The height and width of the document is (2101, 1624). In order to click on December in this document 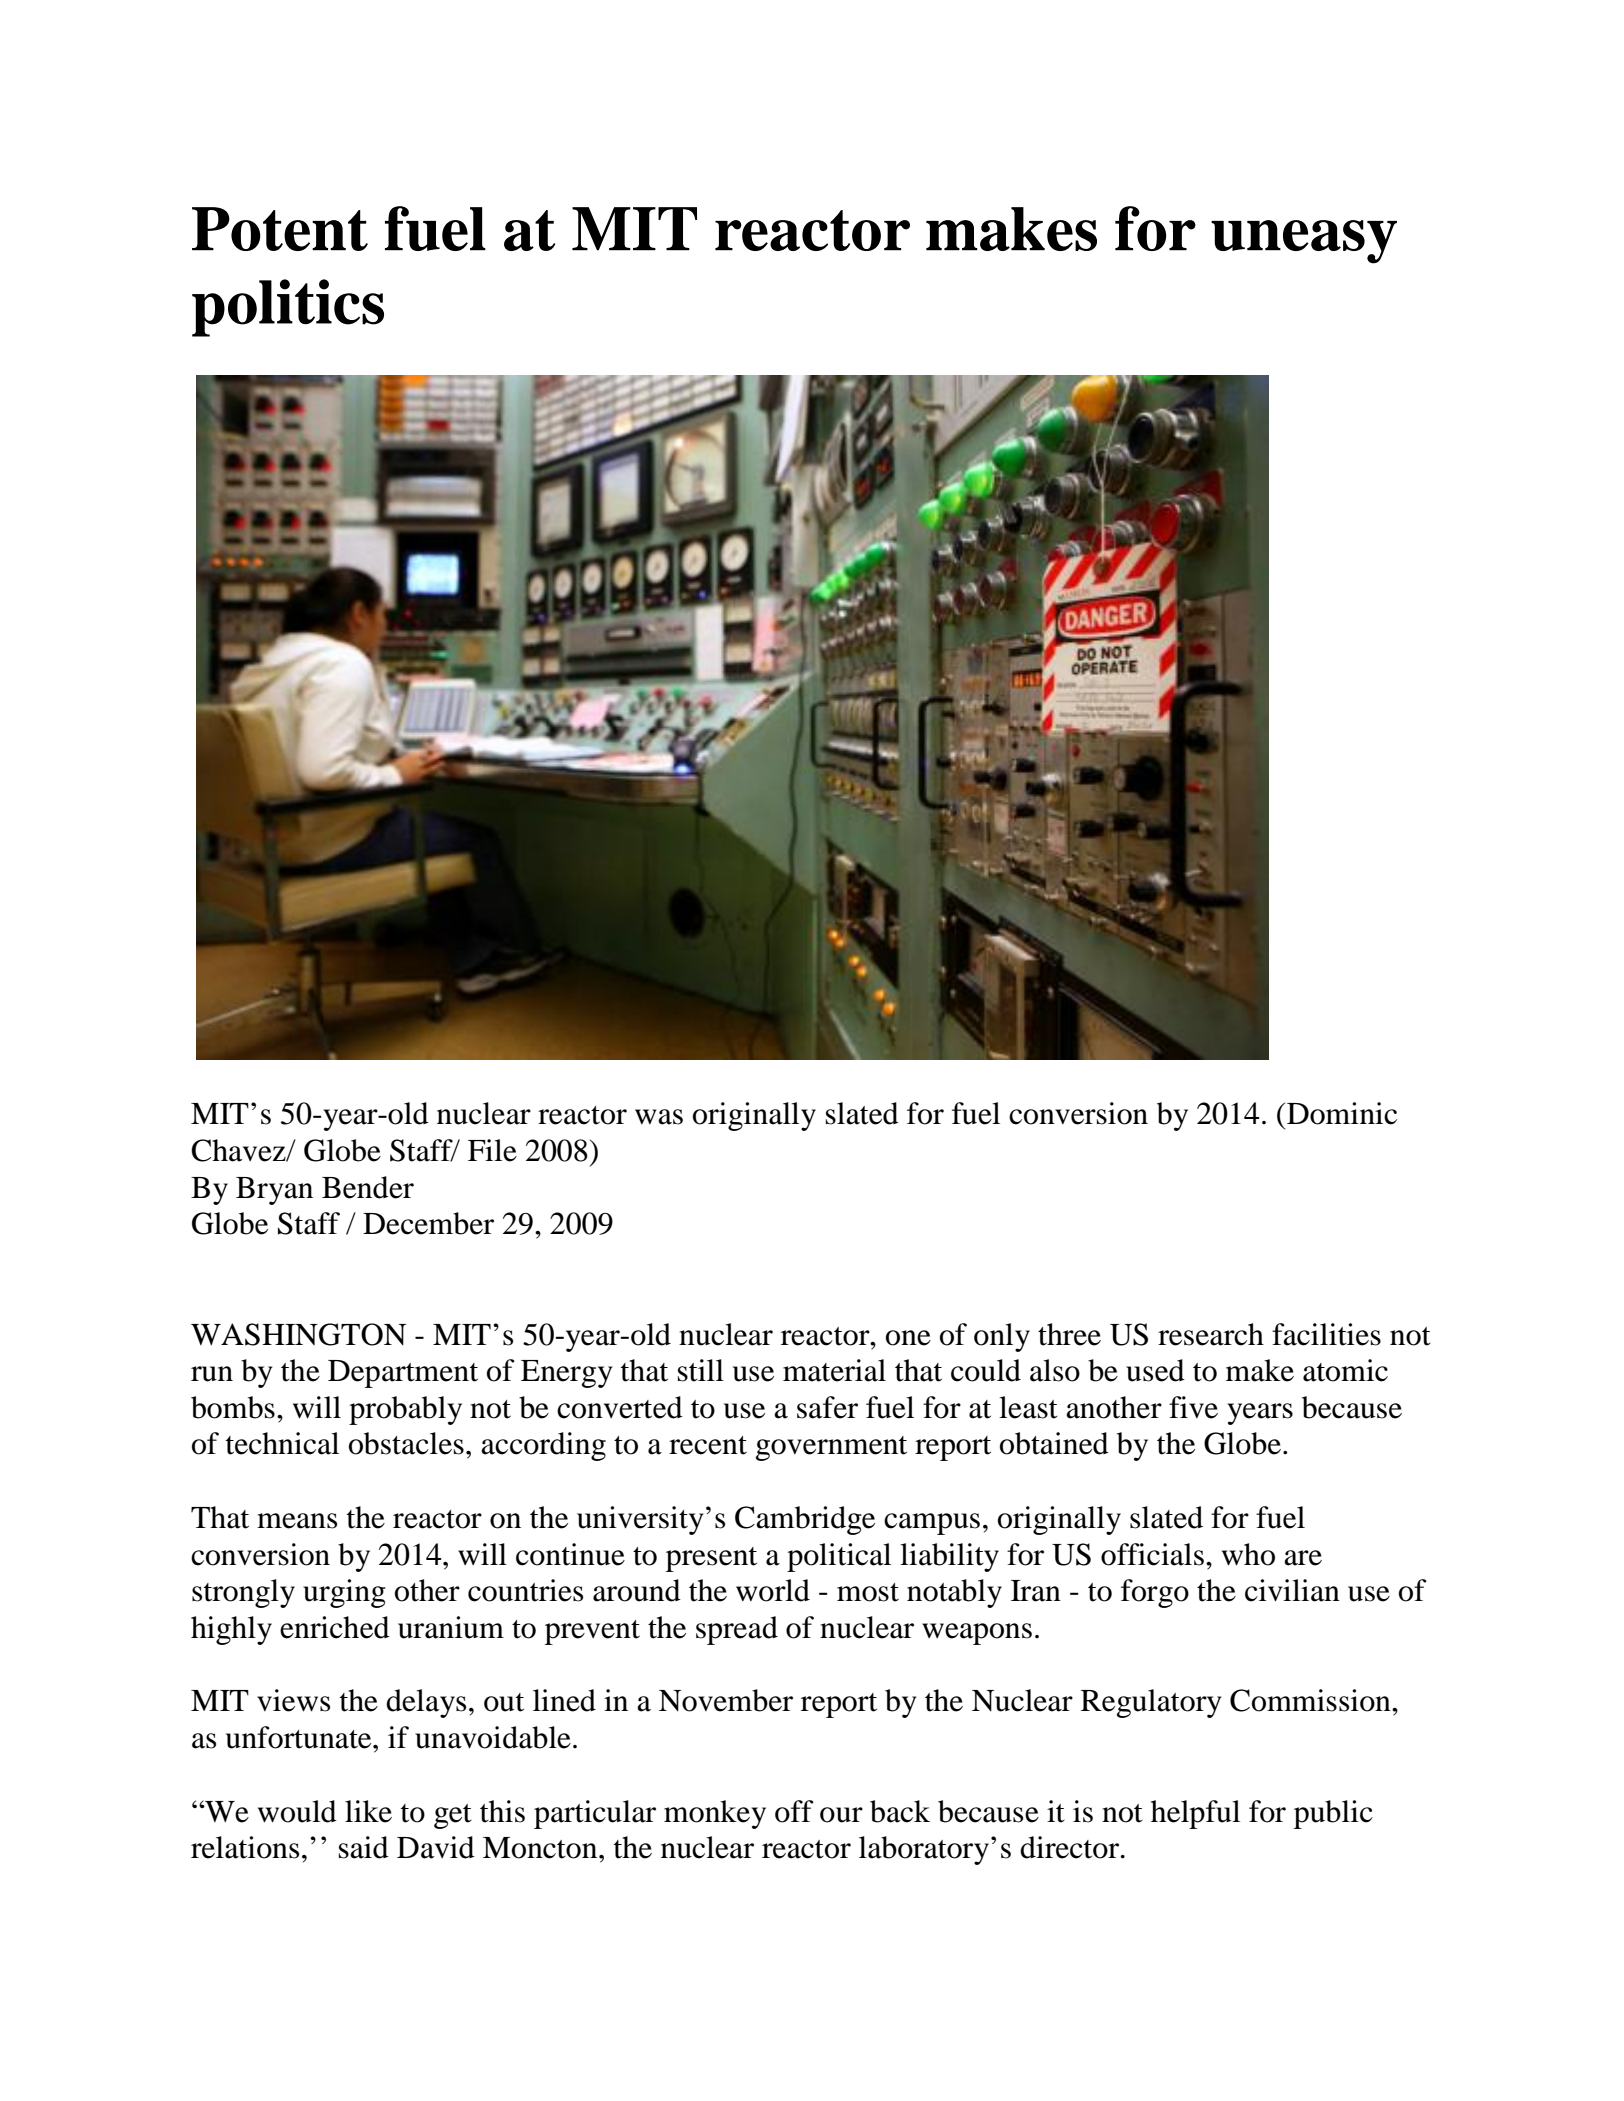, I will do `click(428, 1223)`.
